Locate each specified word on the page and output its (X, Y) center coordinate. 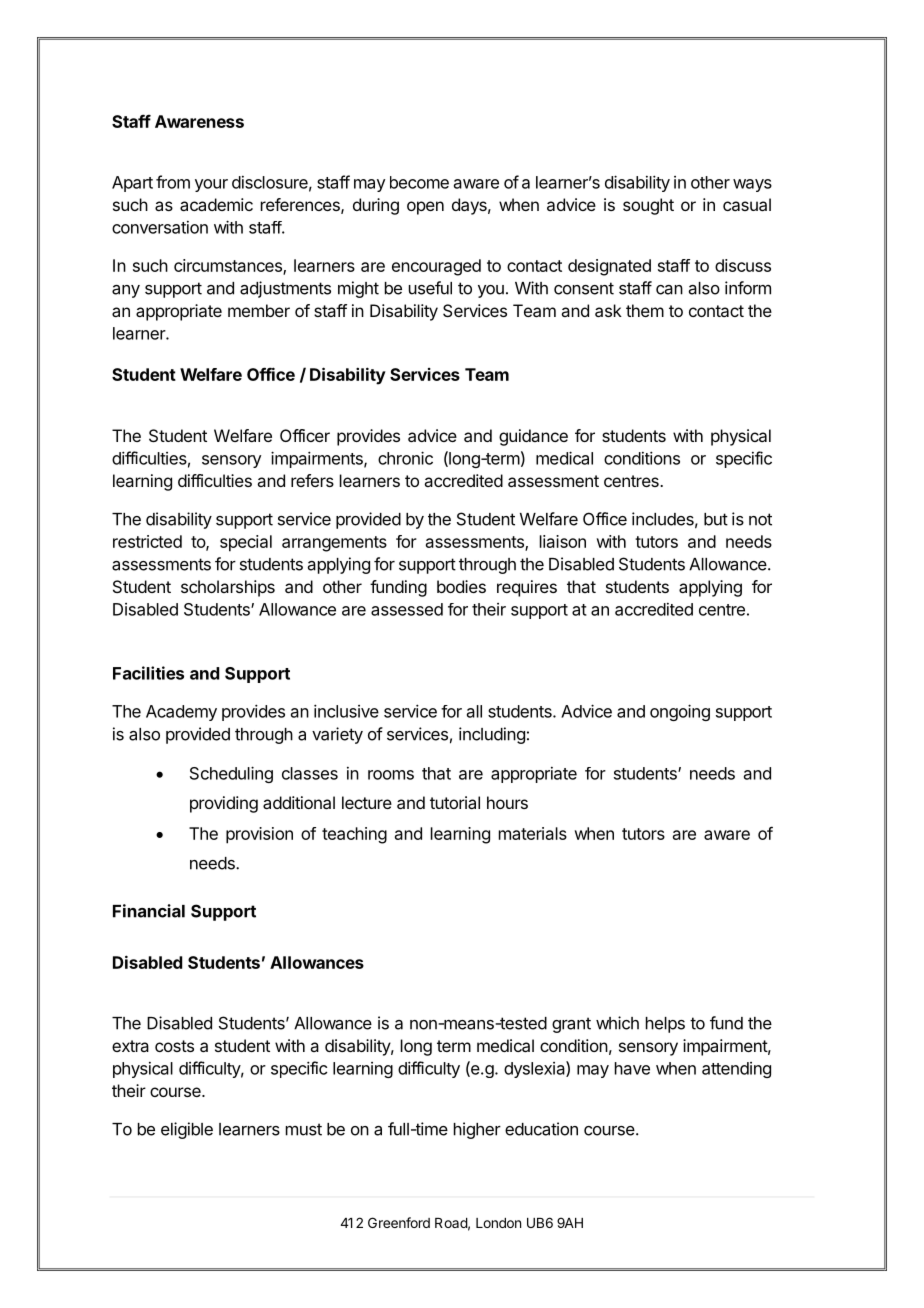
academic (216, 204)
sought (648, 206)
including (492, 735)
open (425, 208)
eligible (187, 1130)
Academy (181, 713)
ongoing (680, 712)
